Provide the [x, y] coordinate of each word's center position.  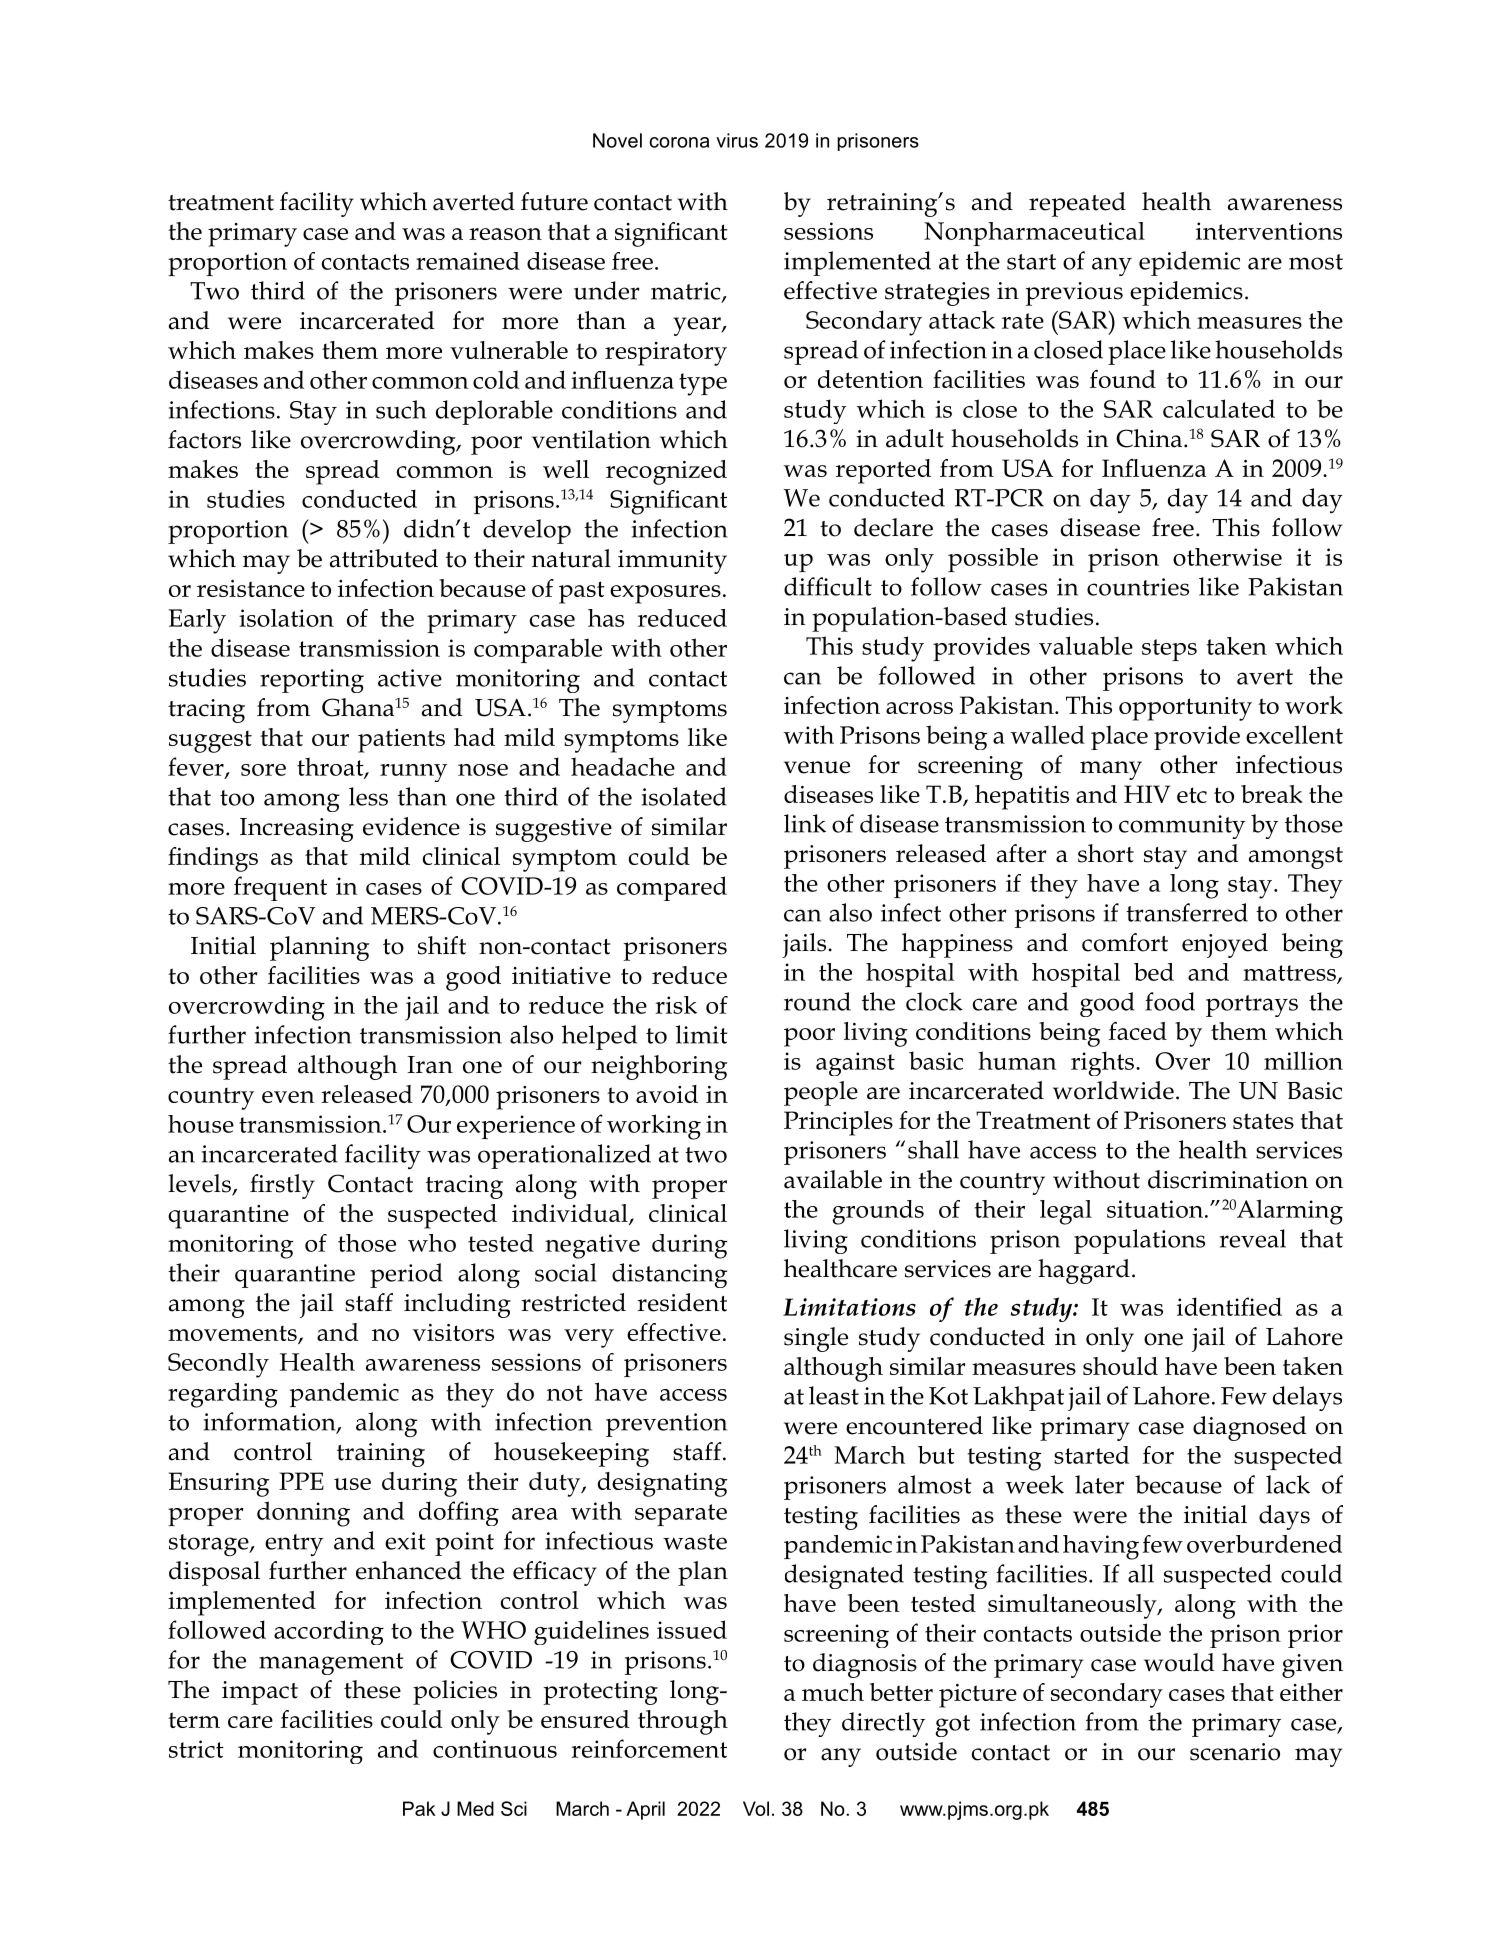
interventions [1269, 231]
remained [468, 261]
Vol [756, 1808]
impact [260, 1693]
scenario [1235, 1752]
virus [737, 140]
